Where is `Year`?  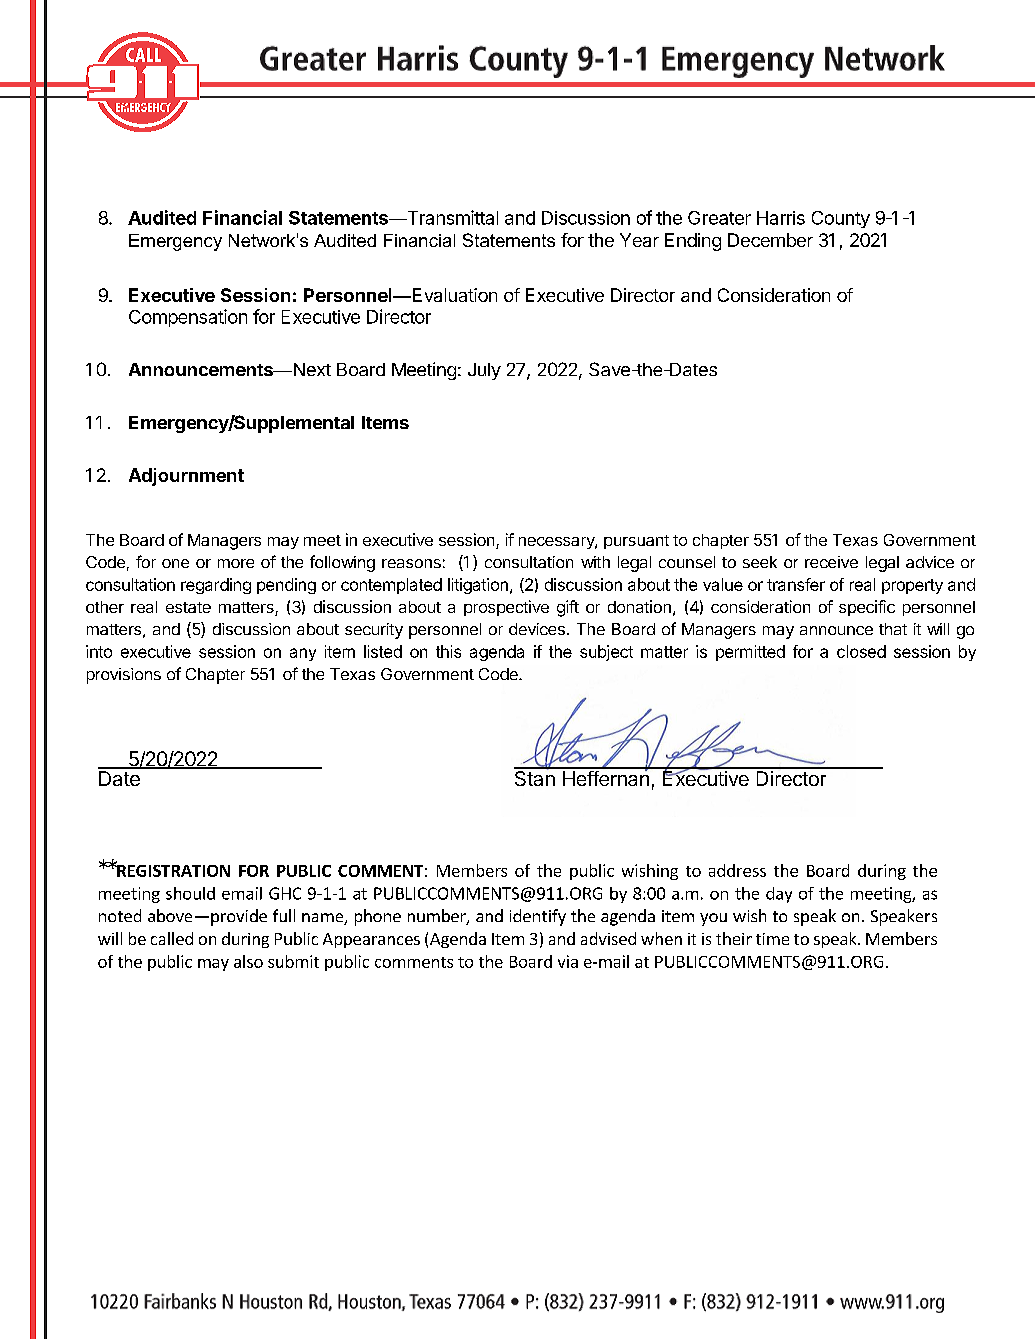
Year is located at coordinates (639, 240).
